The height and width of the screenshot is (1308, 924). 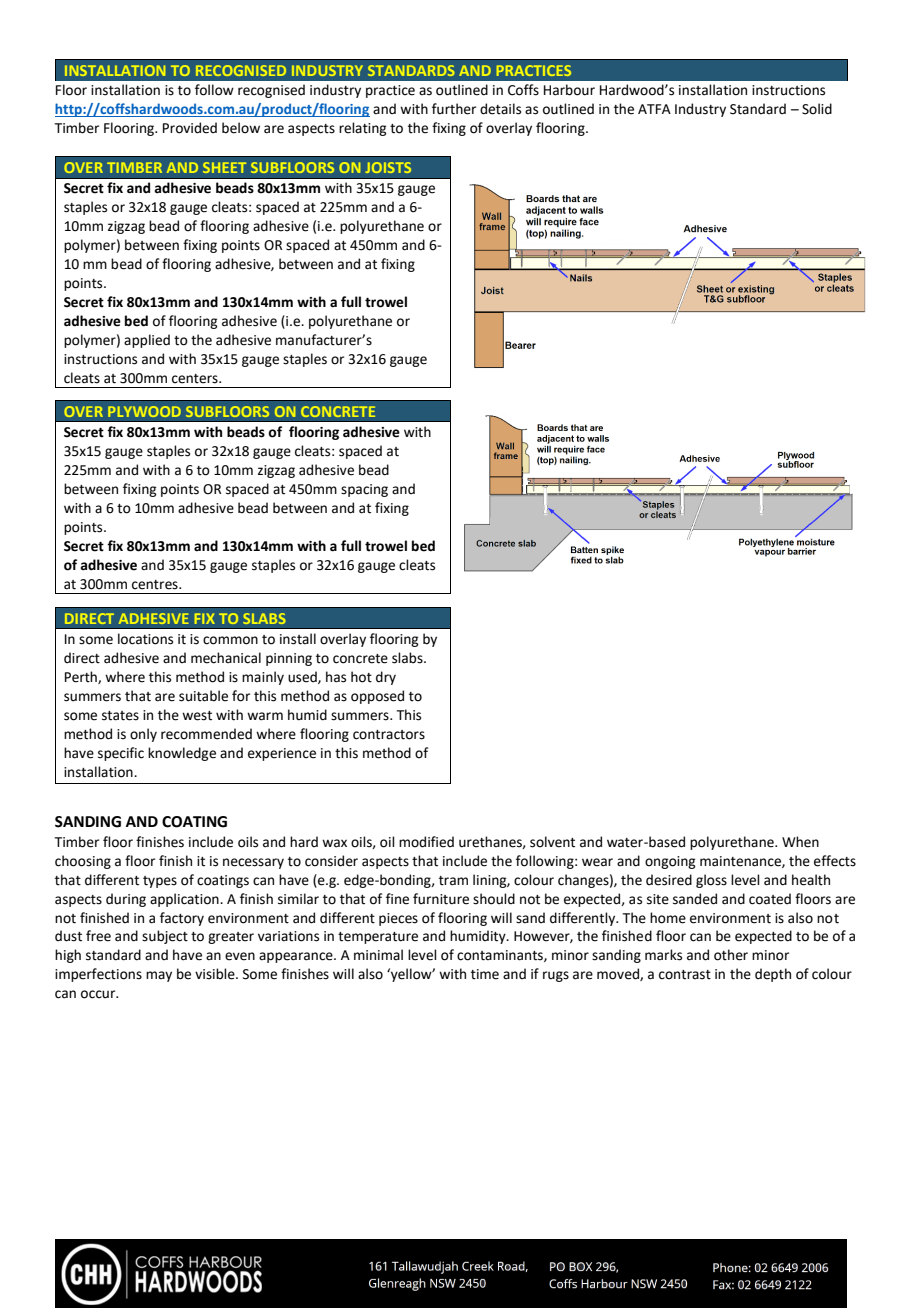 What do you see at coordinates (800, 842) in the screenshot?
I see `When` at bounding box center [800, 842].
